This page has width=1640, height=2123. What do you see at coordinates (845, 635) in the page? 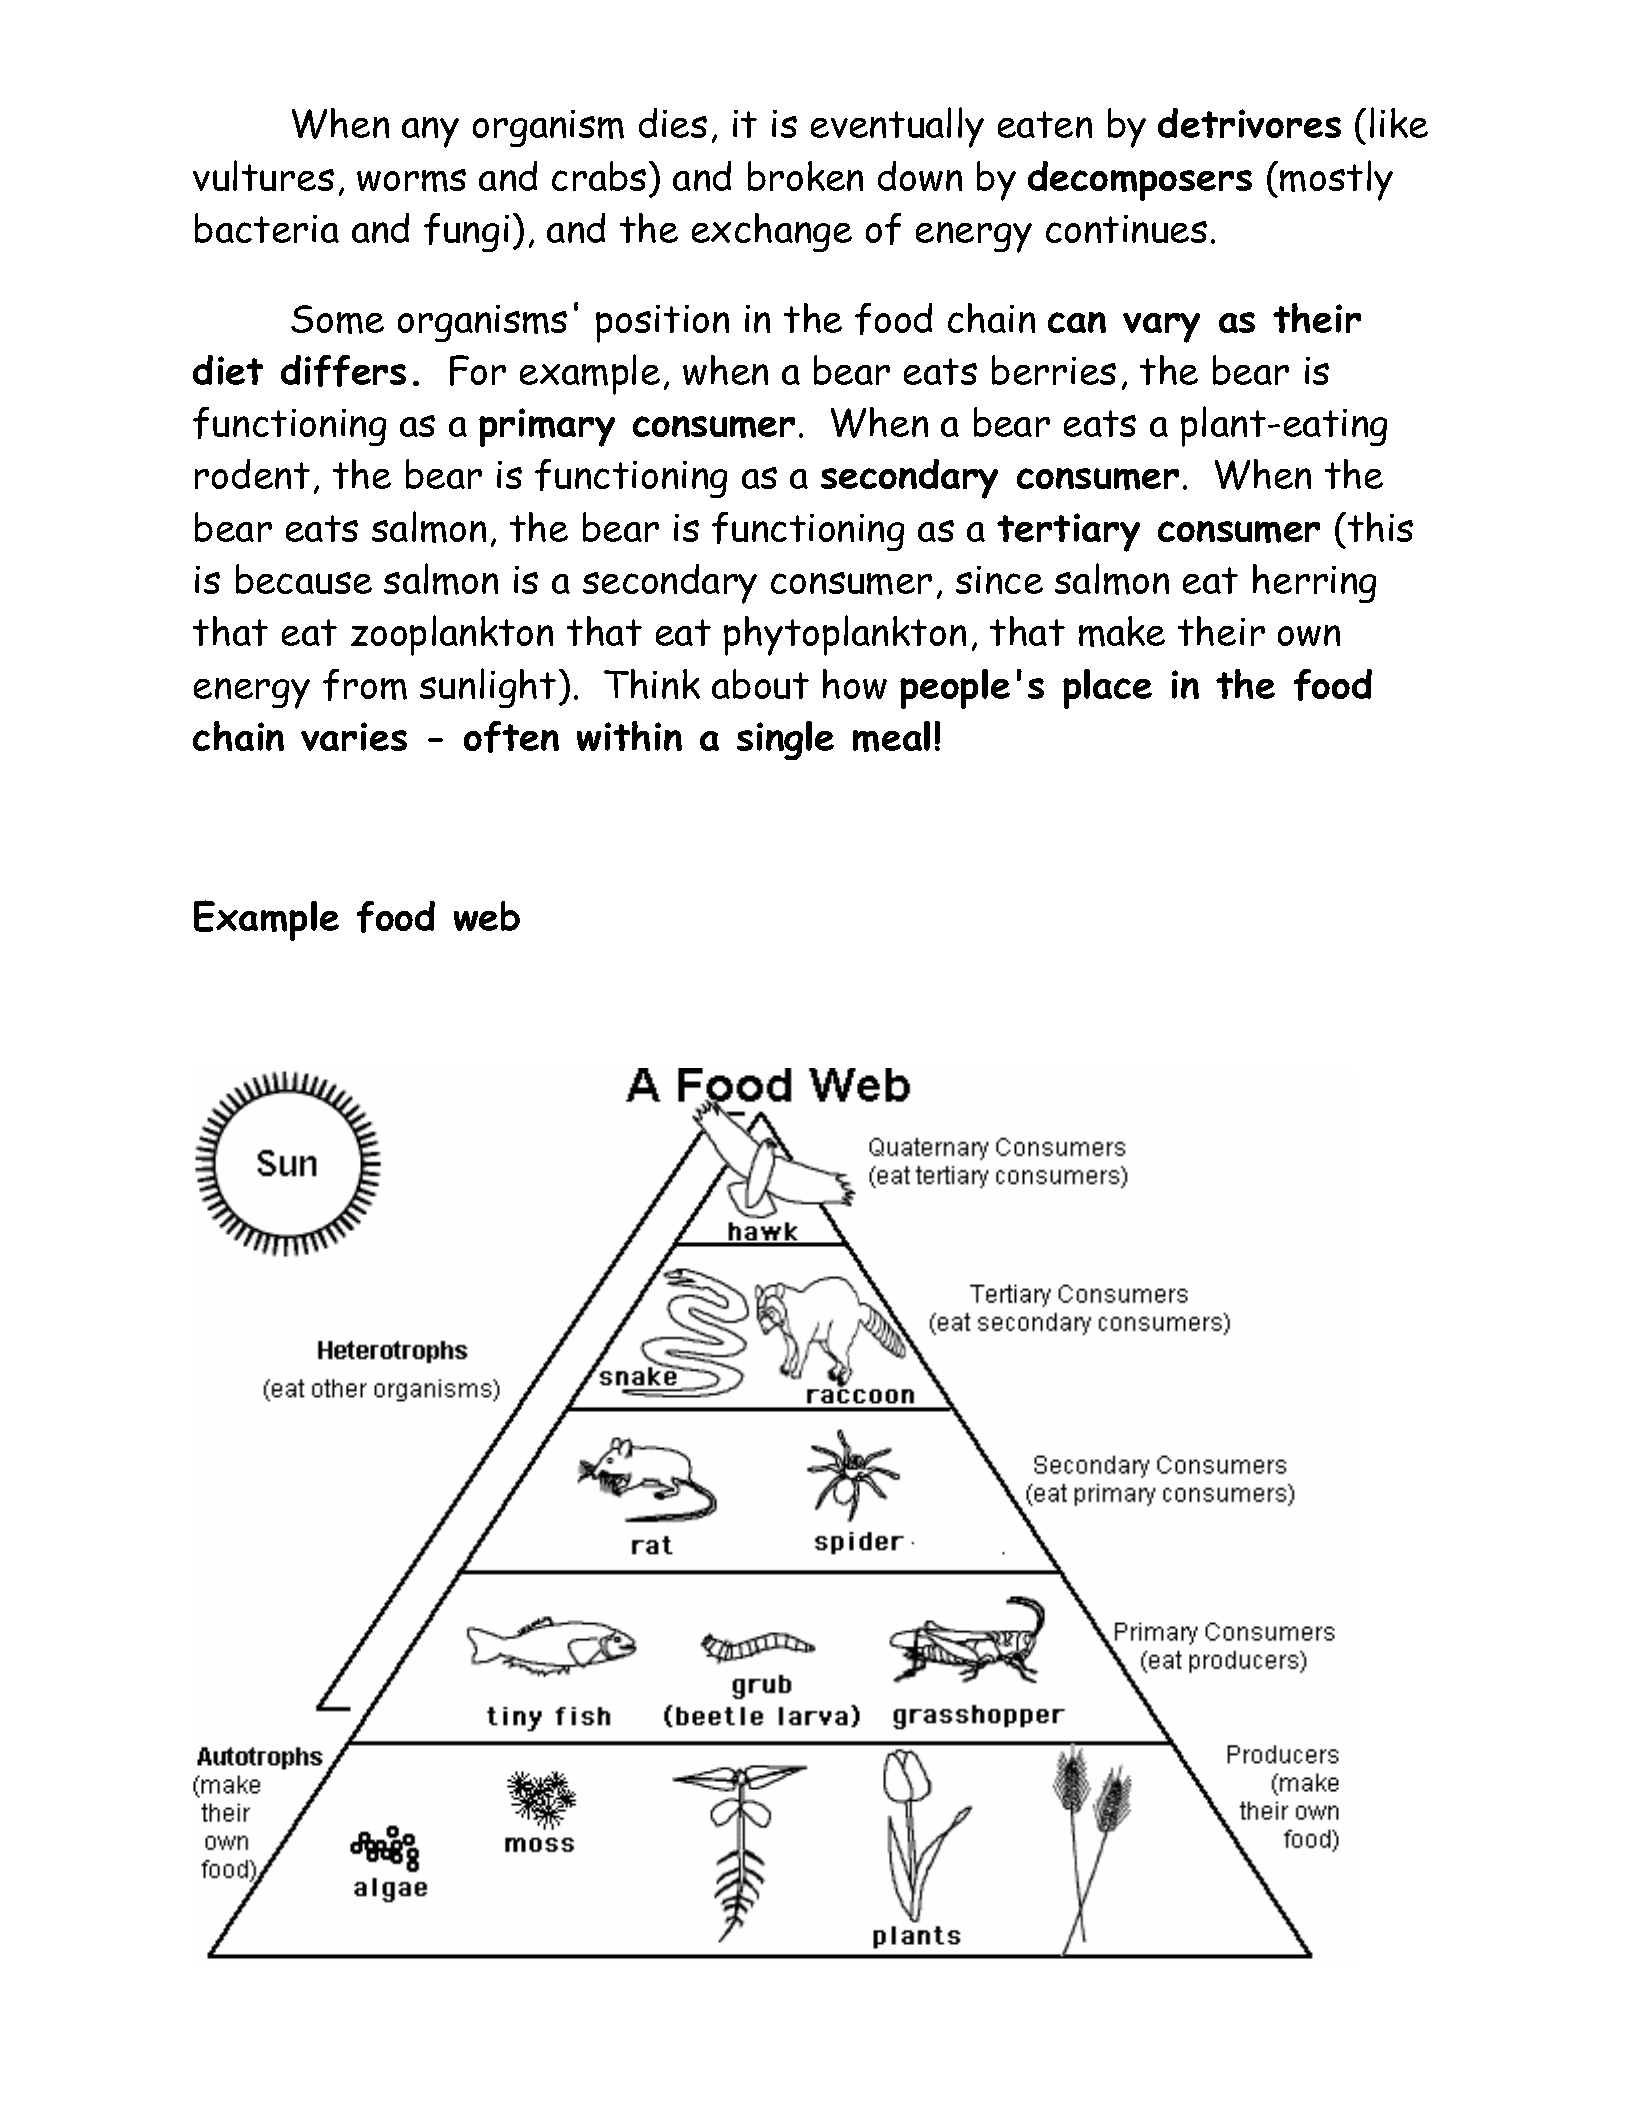
I see `phytoplankton` at bounding box center [845, 635].
